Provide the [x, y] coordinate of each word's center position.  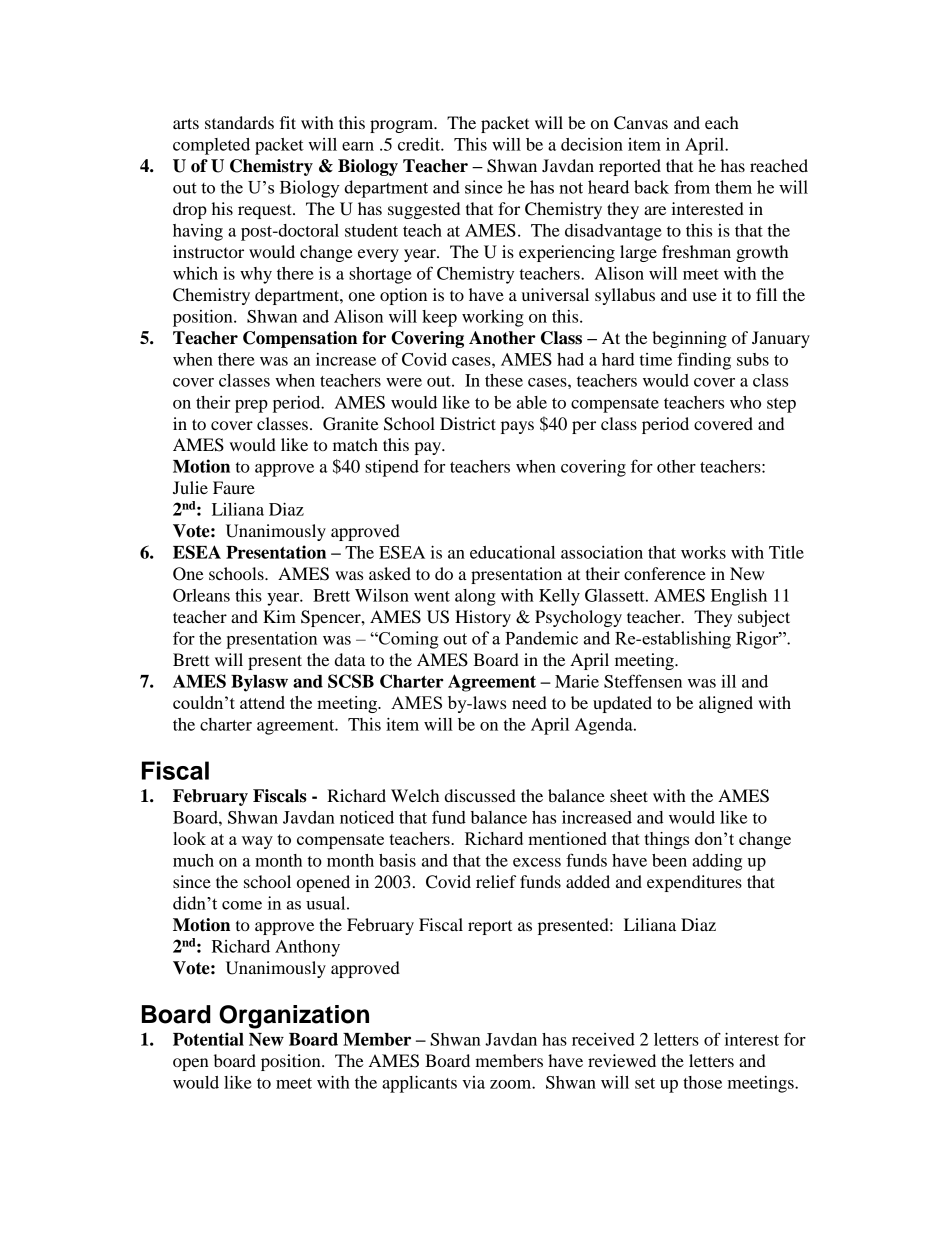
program [403, 126]
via [473, 1082]
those [702, 1082]
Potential [208, 1039]
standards [239, 122]
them [733, 187]
